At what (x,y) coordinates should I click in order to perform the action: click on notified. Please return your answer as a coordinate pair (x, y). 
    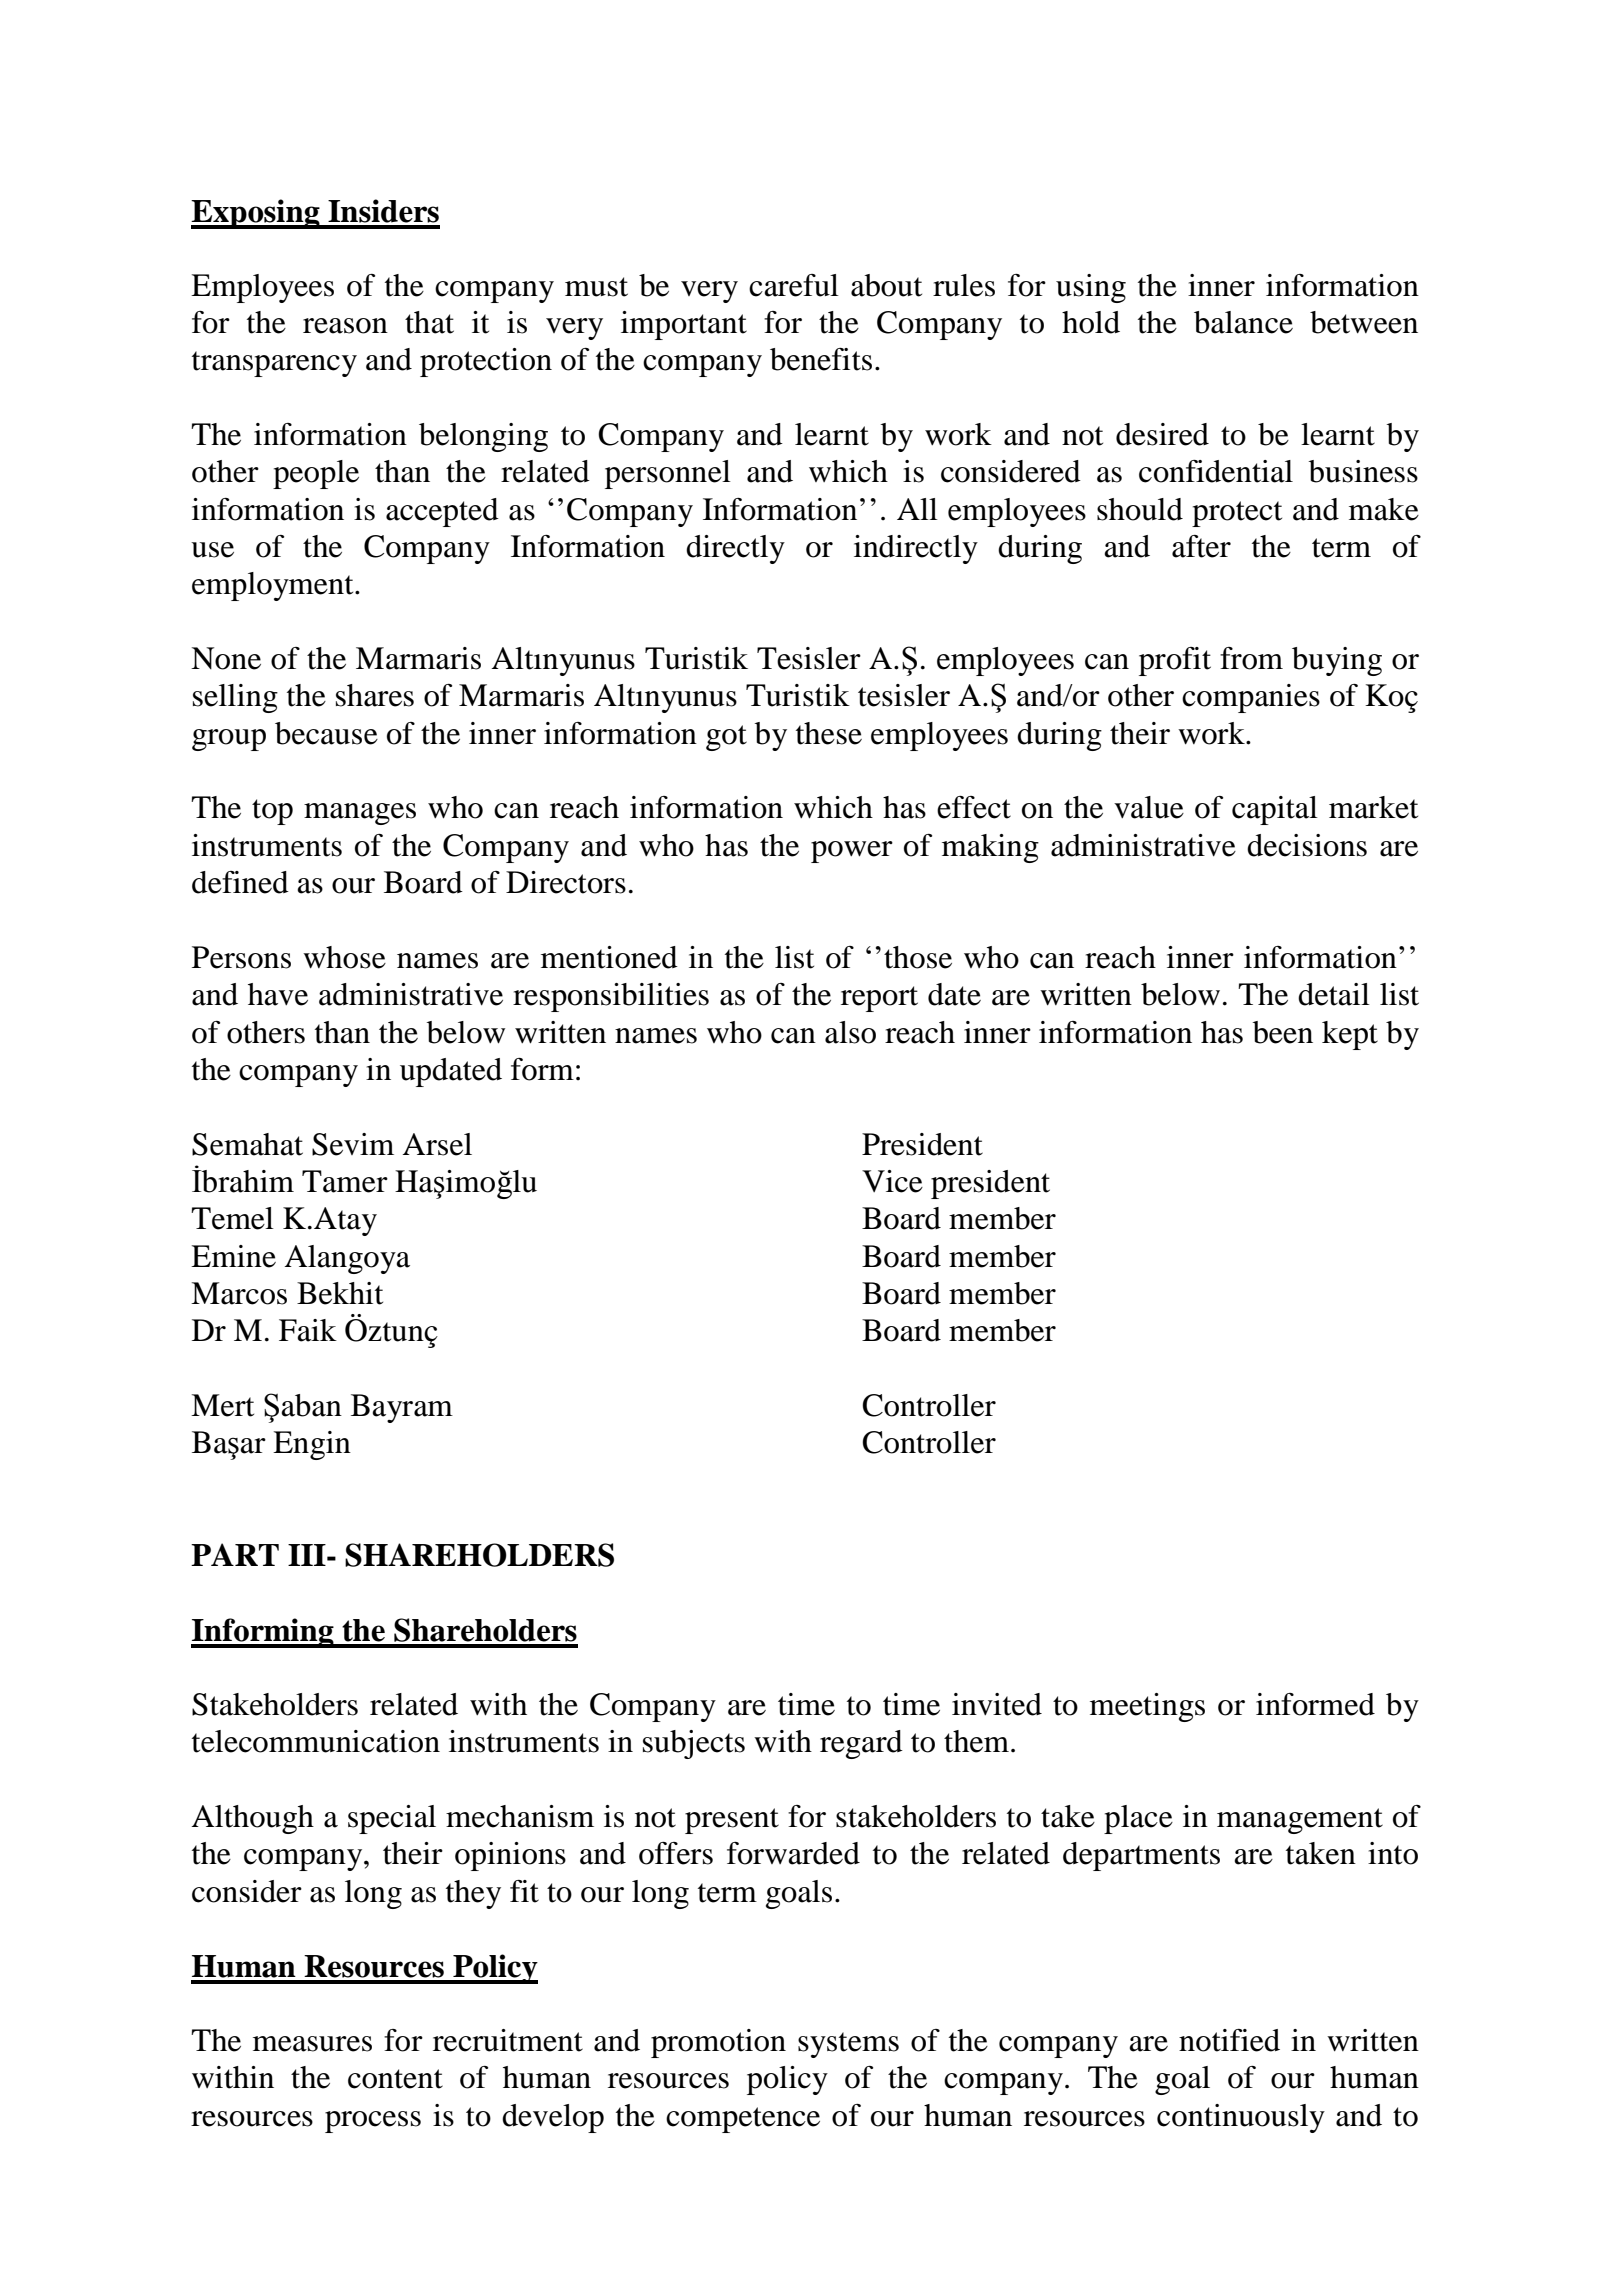
    Looking at the image, I should click on (1229, 2040).
